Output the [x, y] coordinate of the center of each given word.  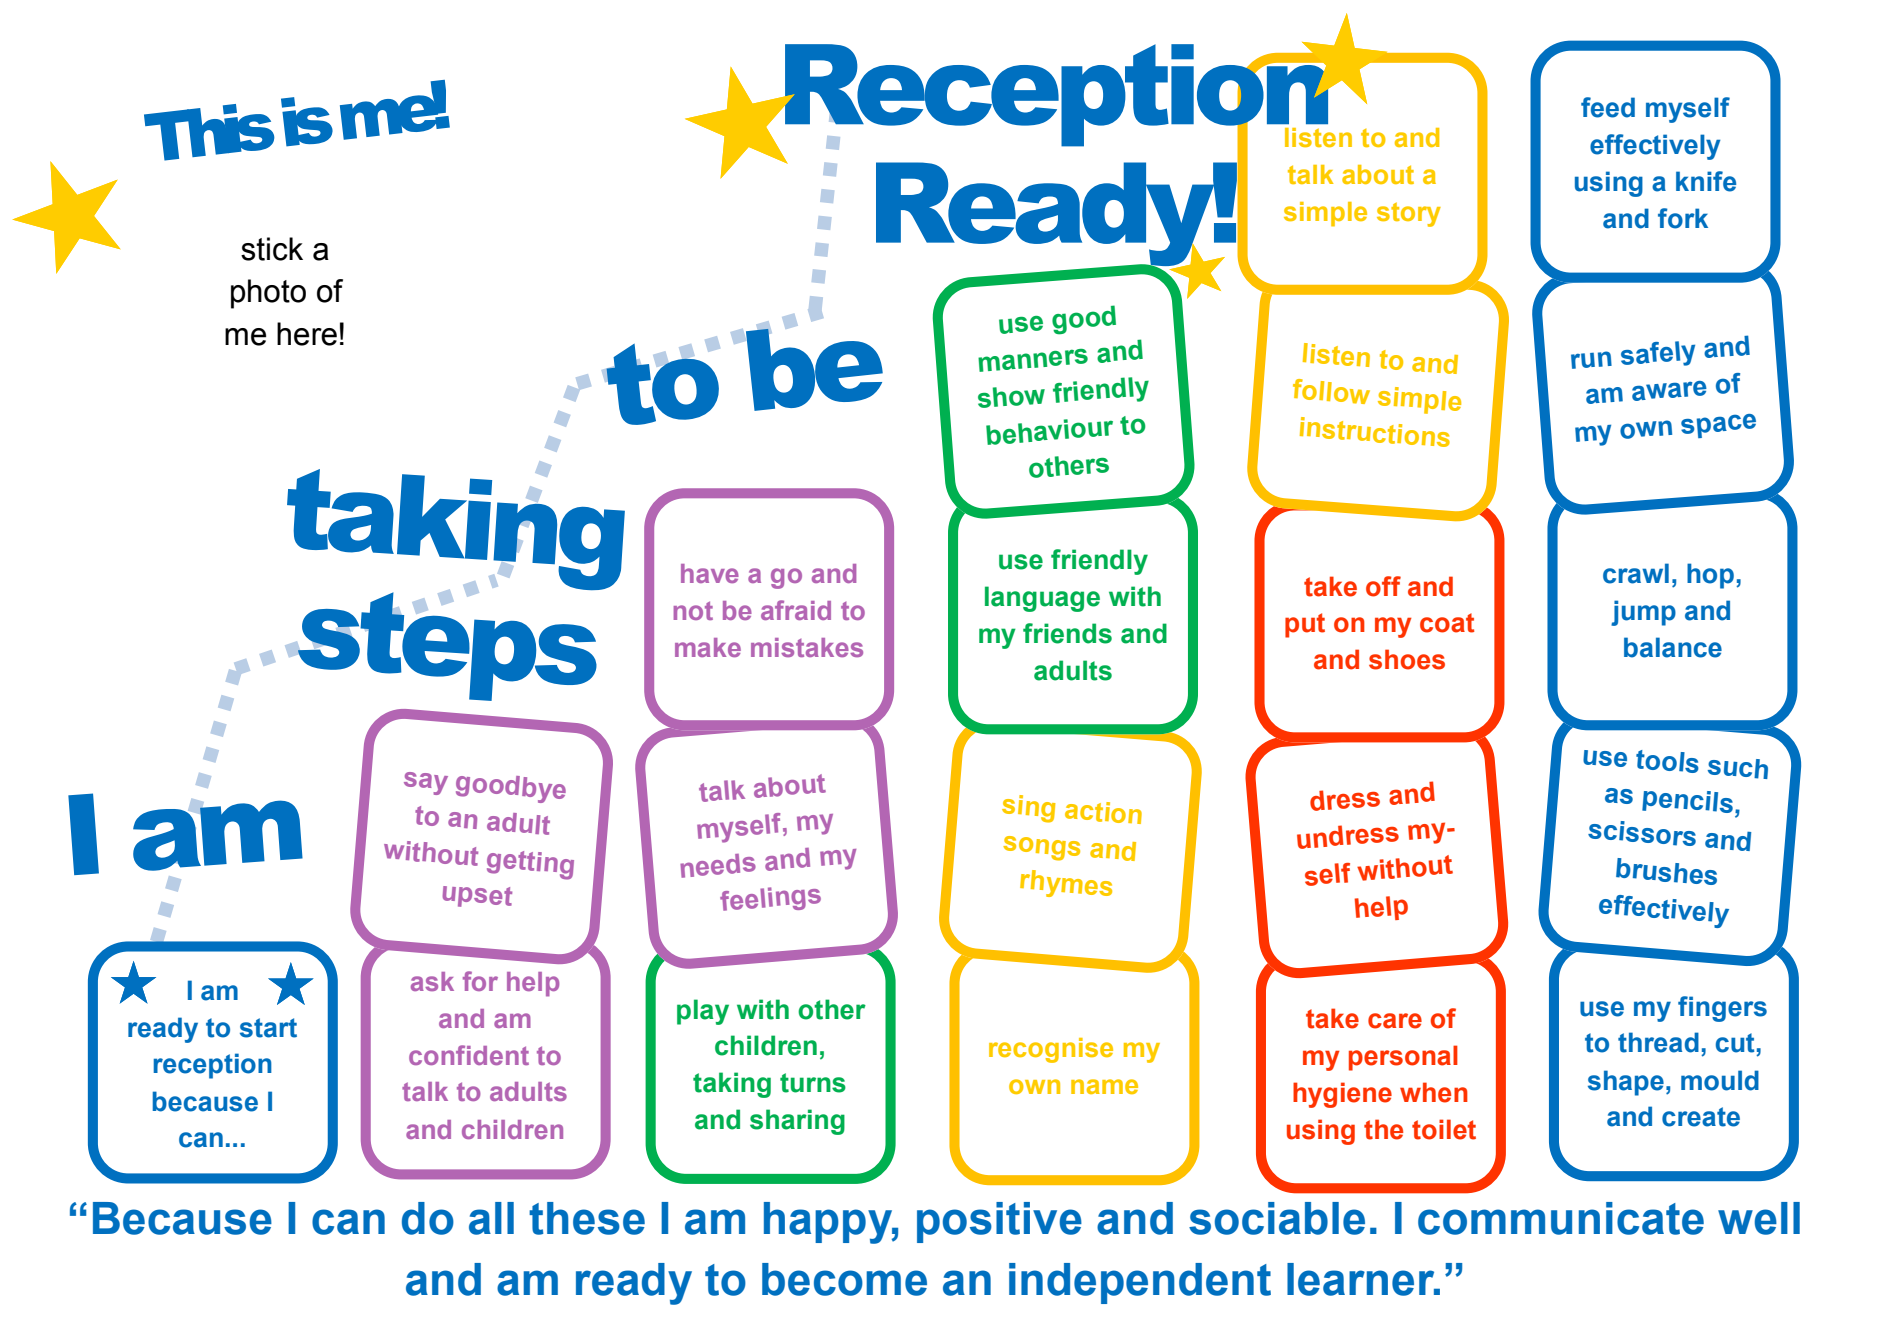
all [491, 1218]
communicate [1561, 1218]
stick [272, 249]
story [1409, 214]
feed [1608, 107]
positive [999, 1222]
